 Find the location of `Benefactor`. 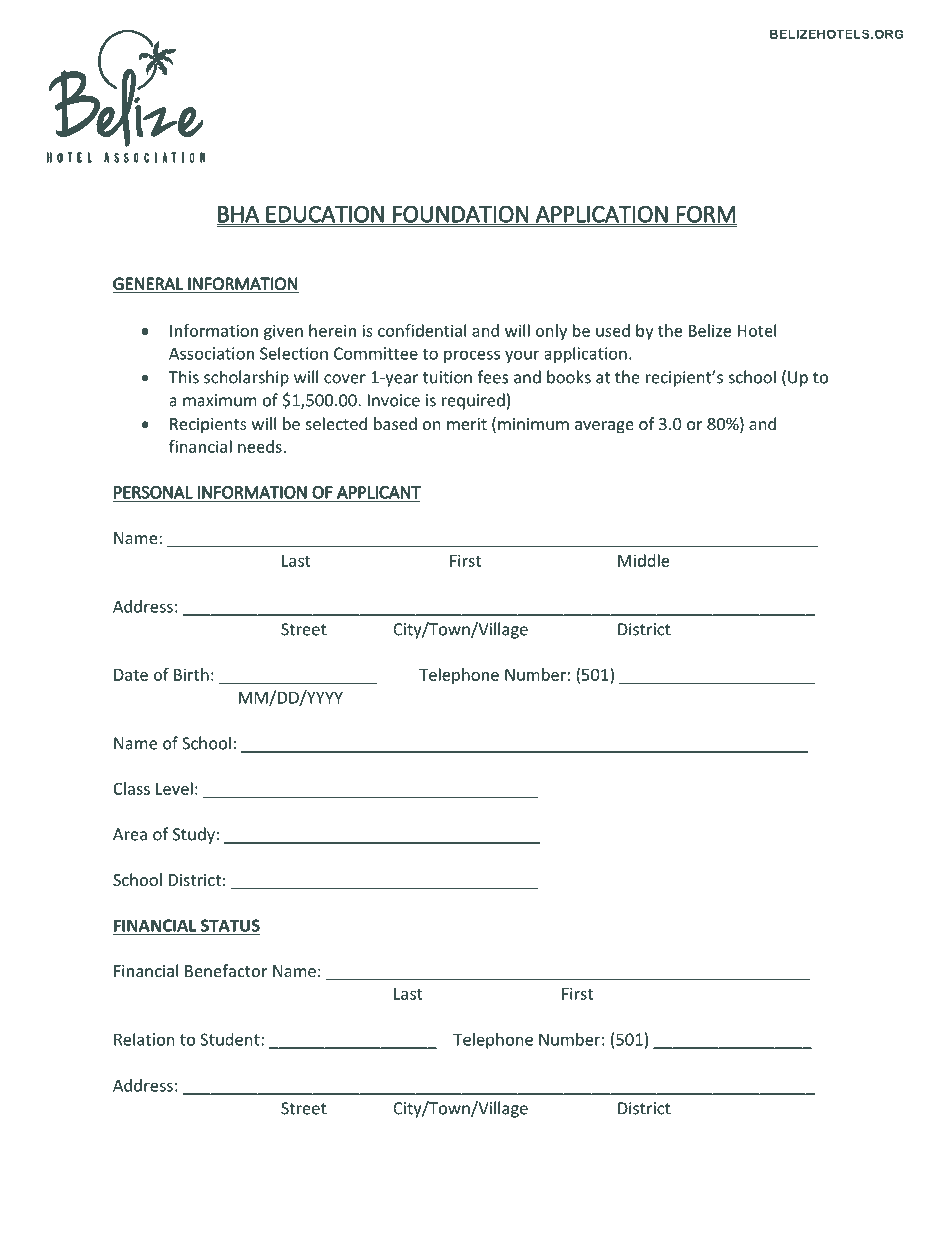

Benefactor is located at coordinates (226, 970).
